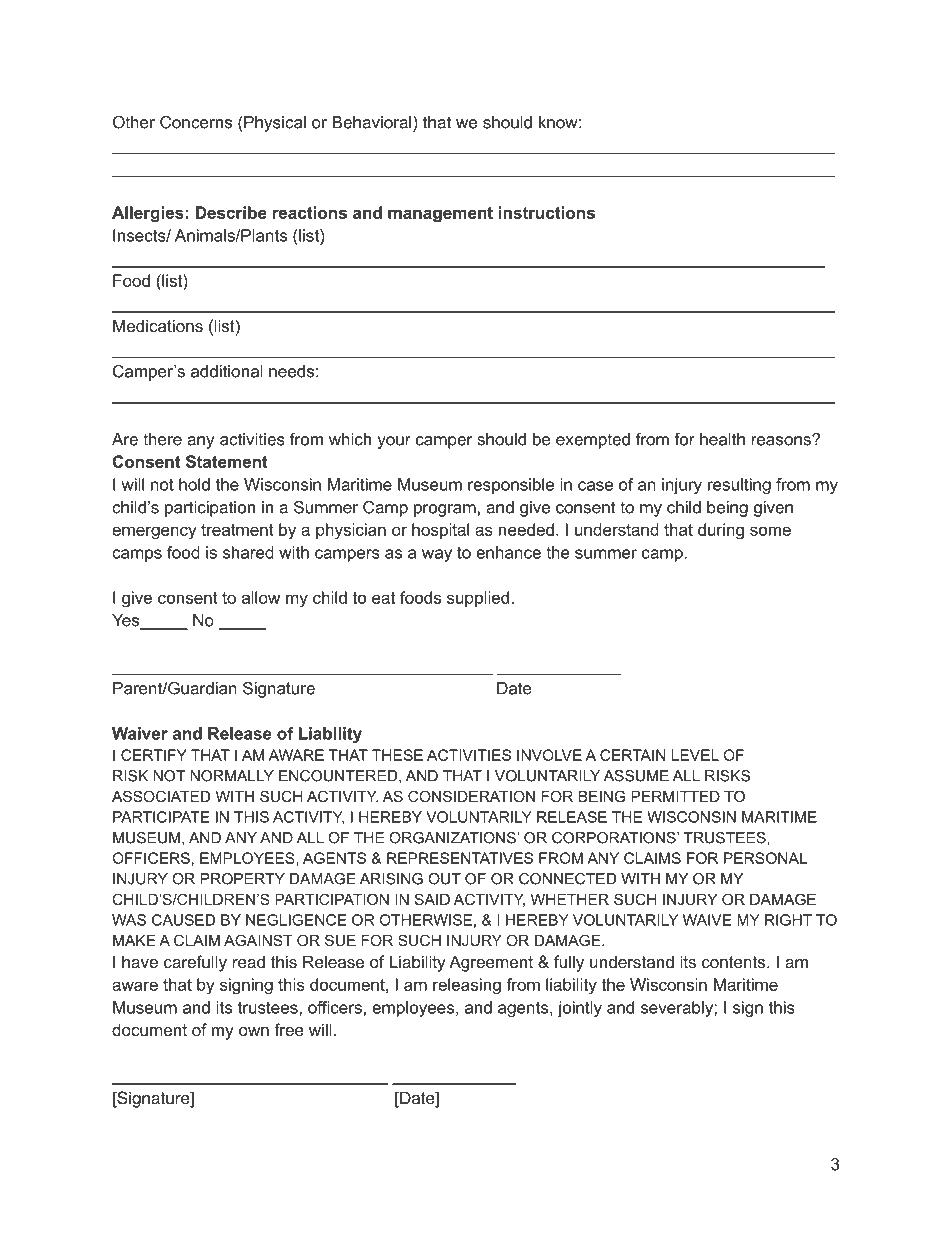 The image size is (952, 1233). Describe the element at coordinates (196, 122) in the page. I see `Concerns` at that location.
